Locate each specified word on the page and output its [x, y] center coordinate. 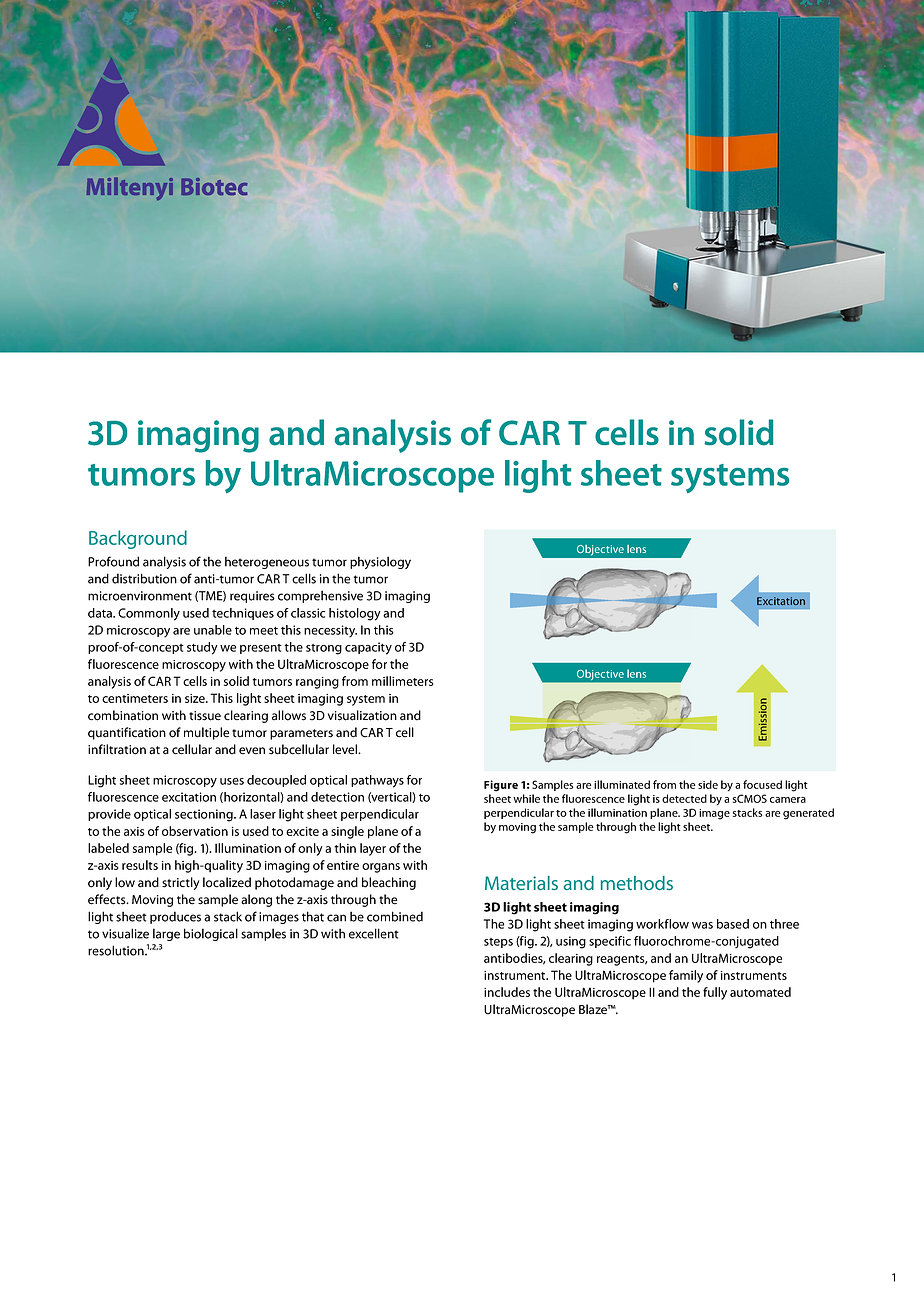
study [202, 648]
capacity [368, 648]
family [686, 976]
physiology [380, 562]
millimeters [402, 681]
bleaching [389, 883]
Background [138, 539]
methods [637, 883]
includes [507, 992]
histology [355, 614]
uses [232, 781]
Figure [501, 786]
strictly [180, 883]
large [166, 934]
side [708, 784]
